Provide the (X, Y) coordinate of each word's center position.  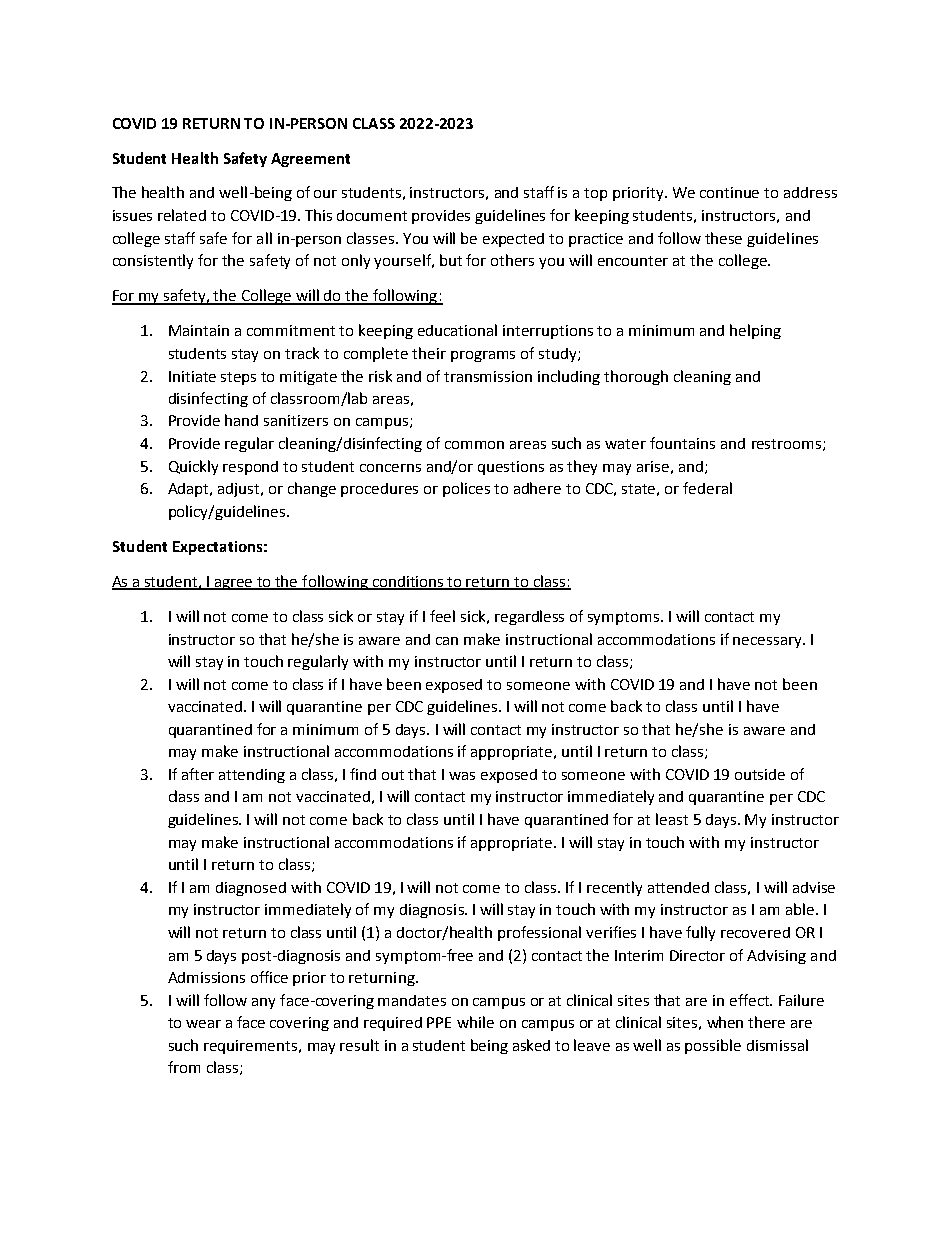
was (462, 776)
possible (713, 1046)
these (723, 238)
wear (203, 1024)
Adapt (190, 490)
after (198, 774)
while (475, 1022)
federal (707, 488)
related (182, 215)
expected (513, 240)
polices (466, 489)
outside (760, 774)
